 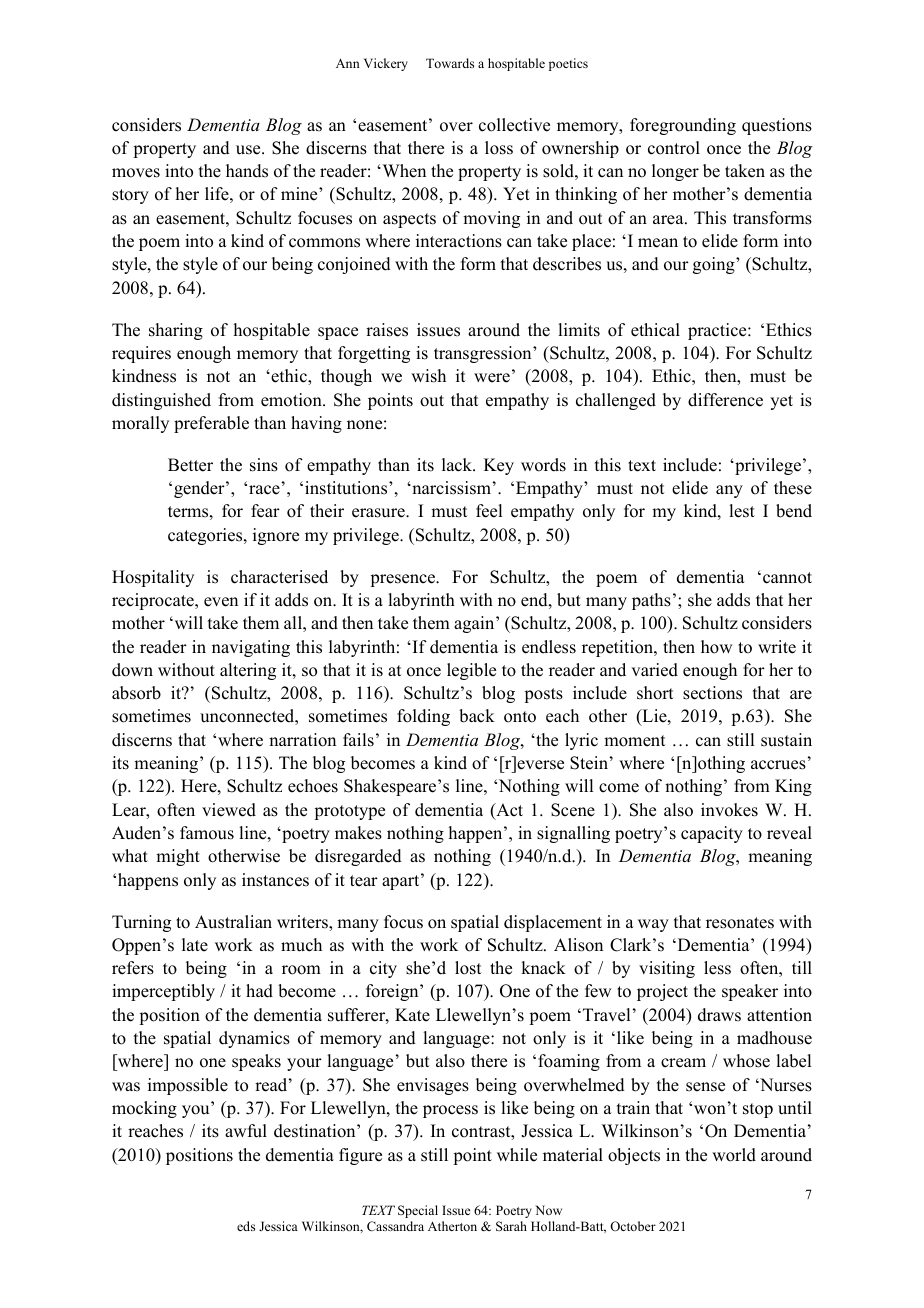 I want to click on Atherton, so click(x=452, y=1226).
